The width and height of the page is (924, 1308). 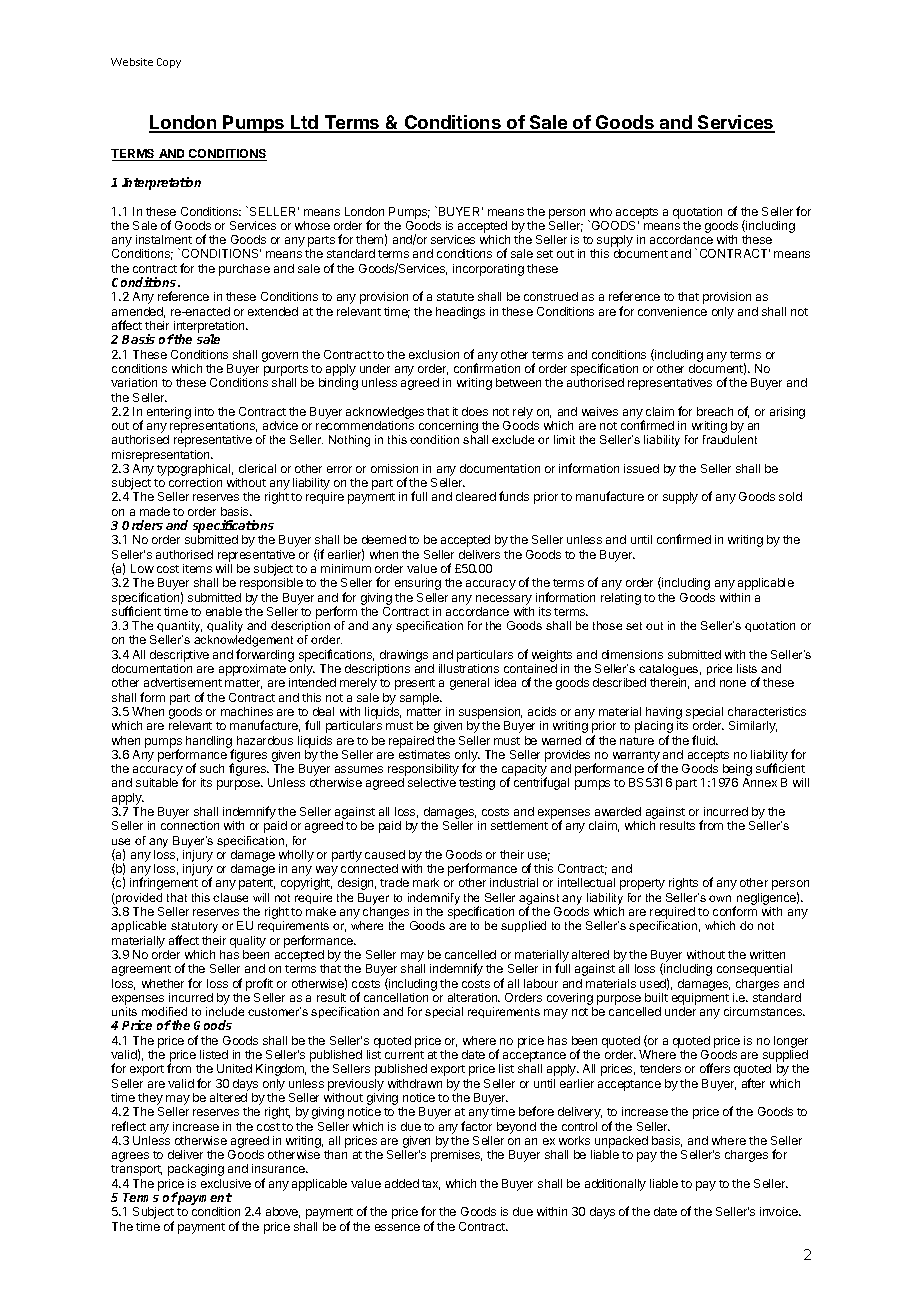 What do you see at coordinates (672, 311) in the page?
I see `convenience` at bounding box center [672, 311].
